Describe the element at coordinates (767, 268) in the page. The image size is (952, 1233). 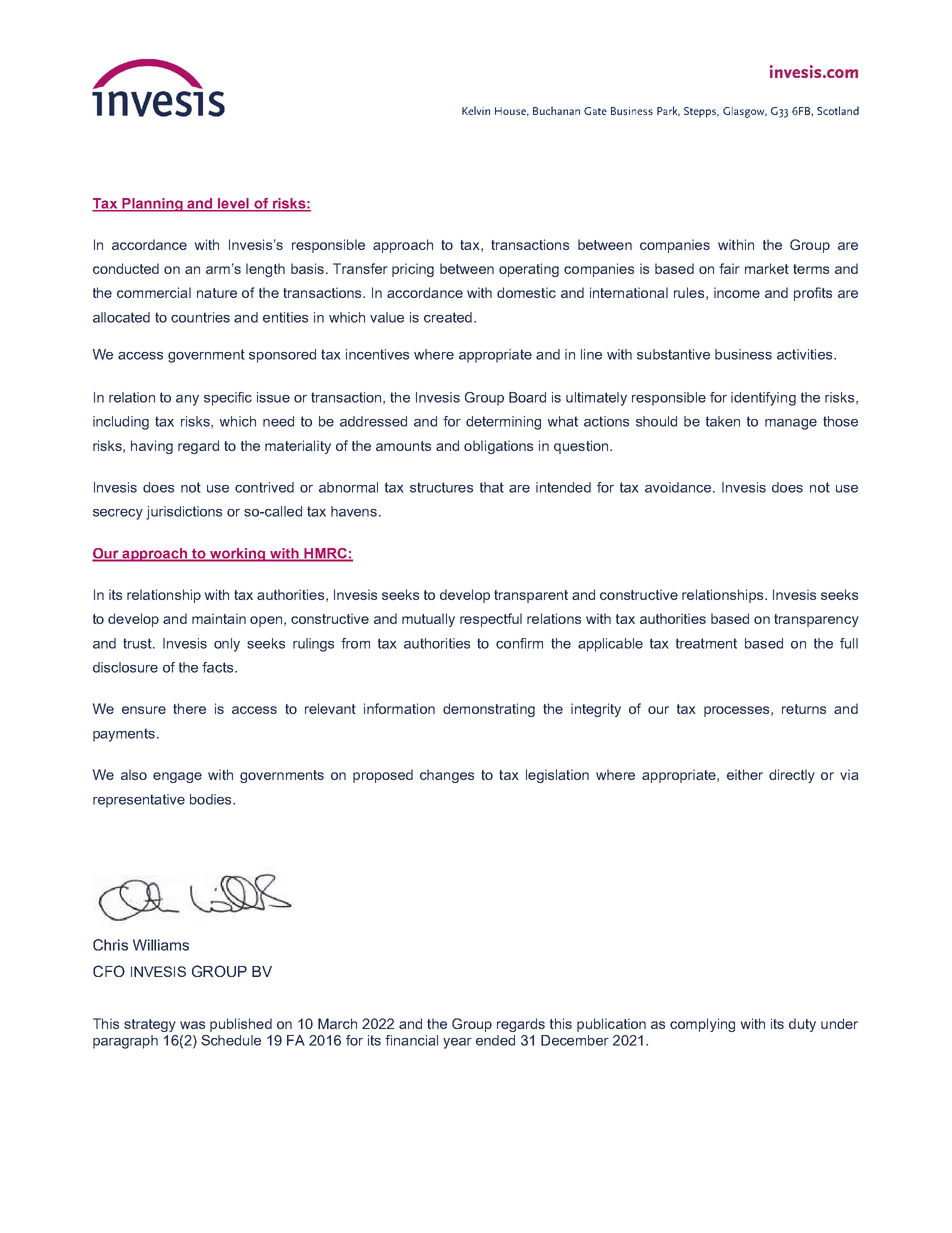
I see `market` at that location.
